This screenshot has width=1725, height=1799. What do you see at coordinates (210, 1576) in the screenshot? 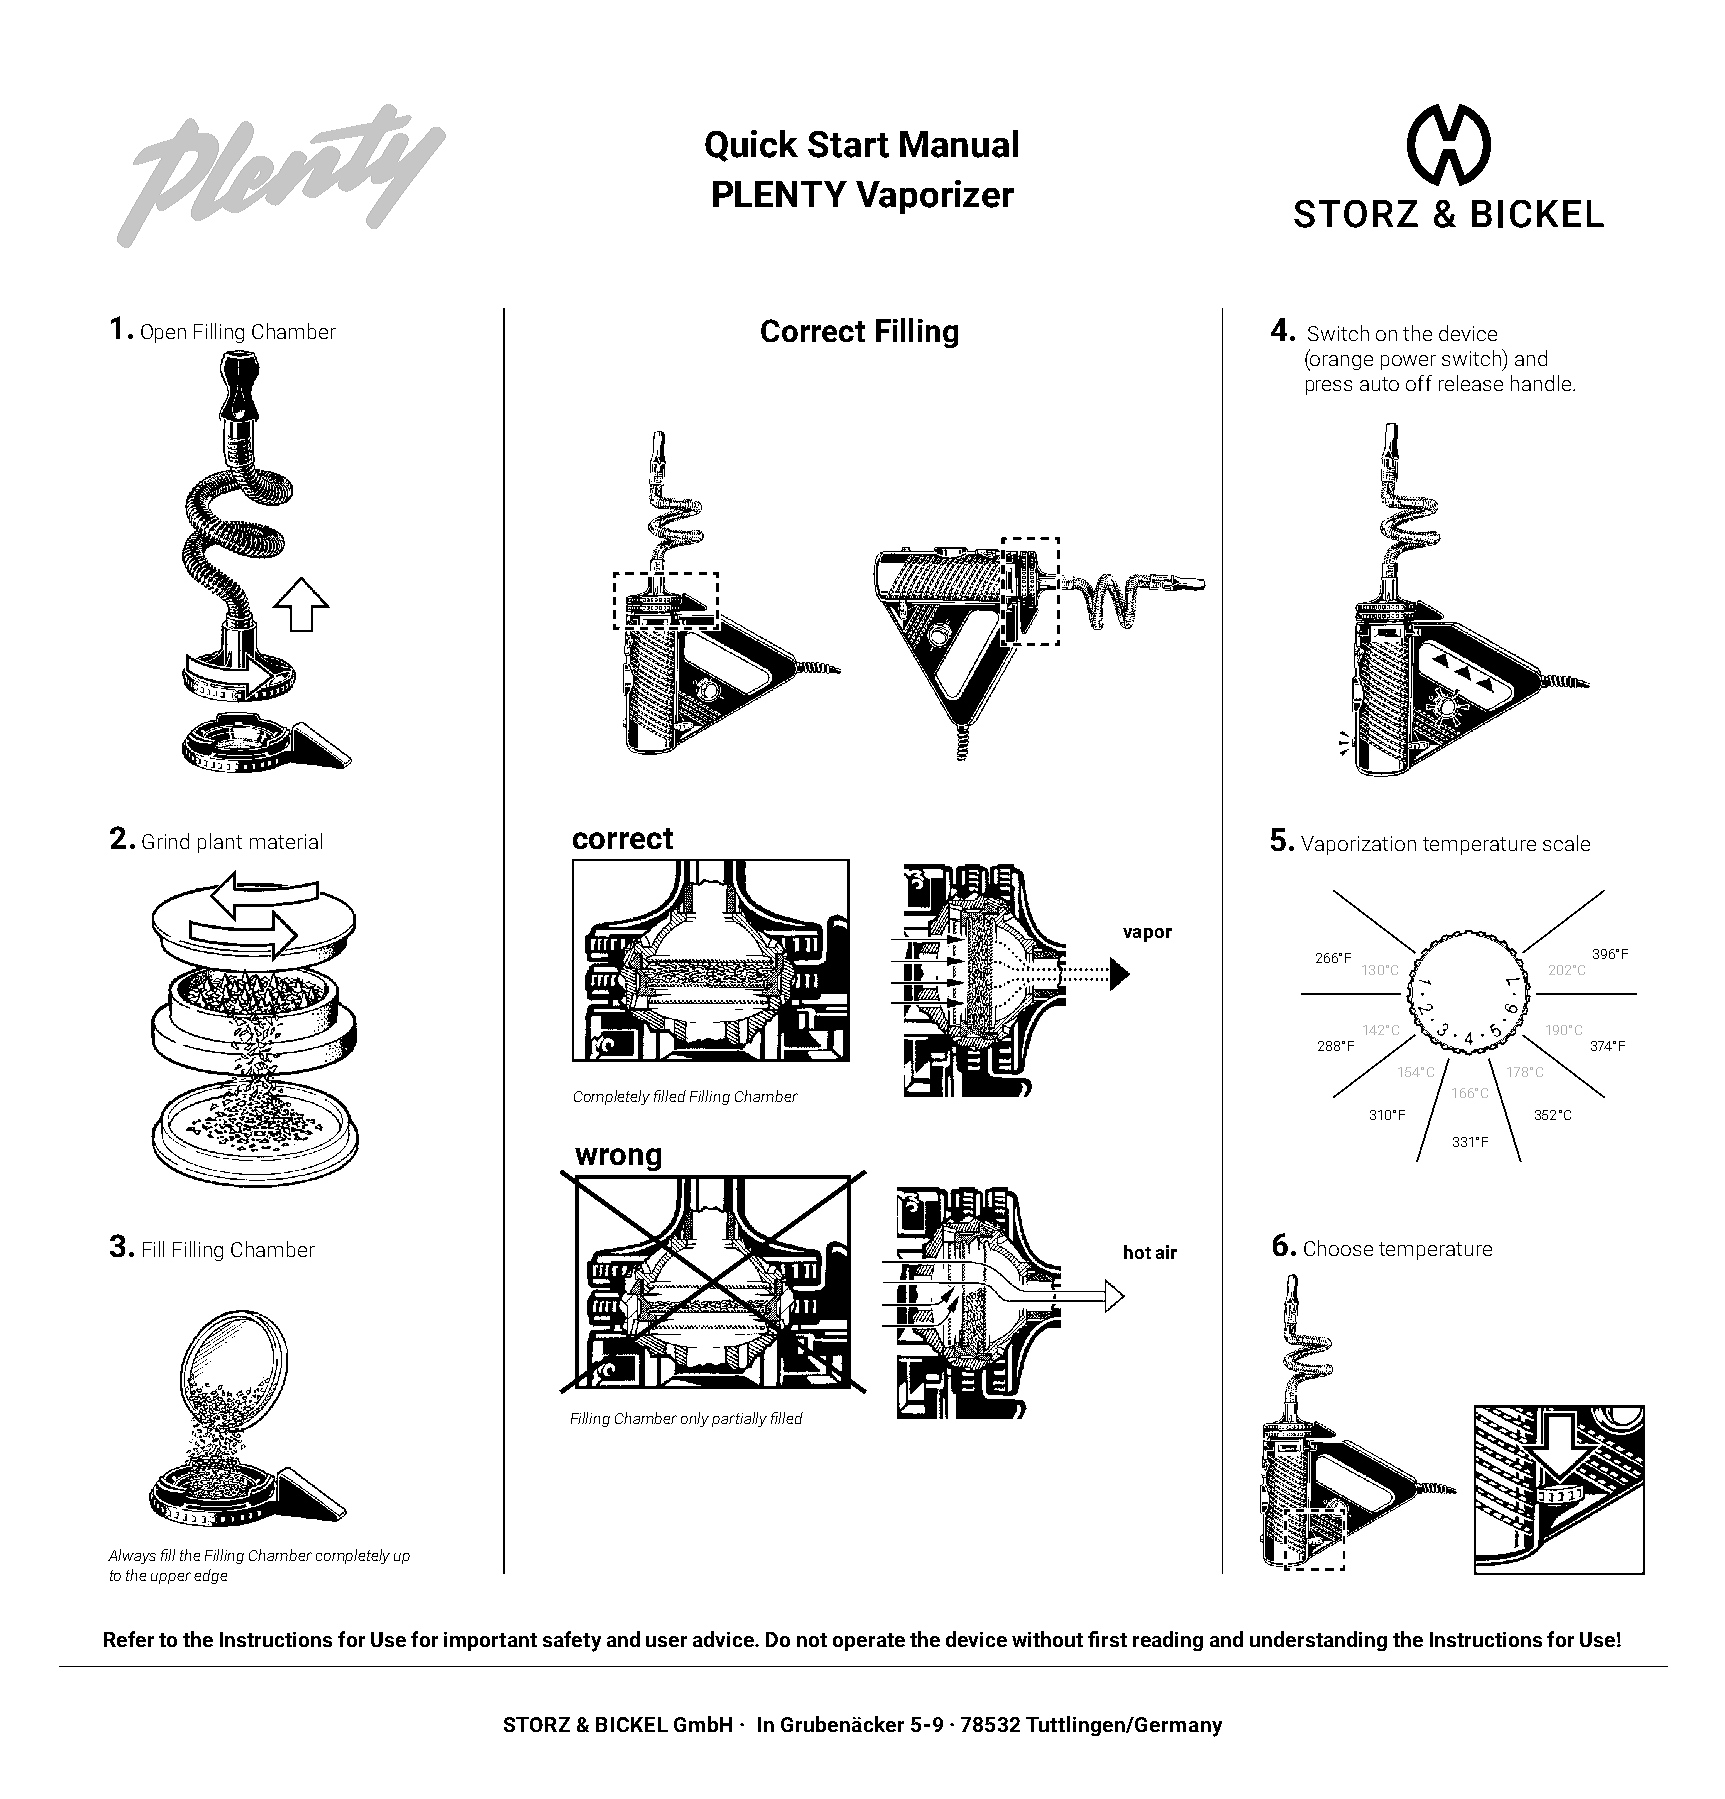
I see `edge` at bounding box center [210, 1576].
